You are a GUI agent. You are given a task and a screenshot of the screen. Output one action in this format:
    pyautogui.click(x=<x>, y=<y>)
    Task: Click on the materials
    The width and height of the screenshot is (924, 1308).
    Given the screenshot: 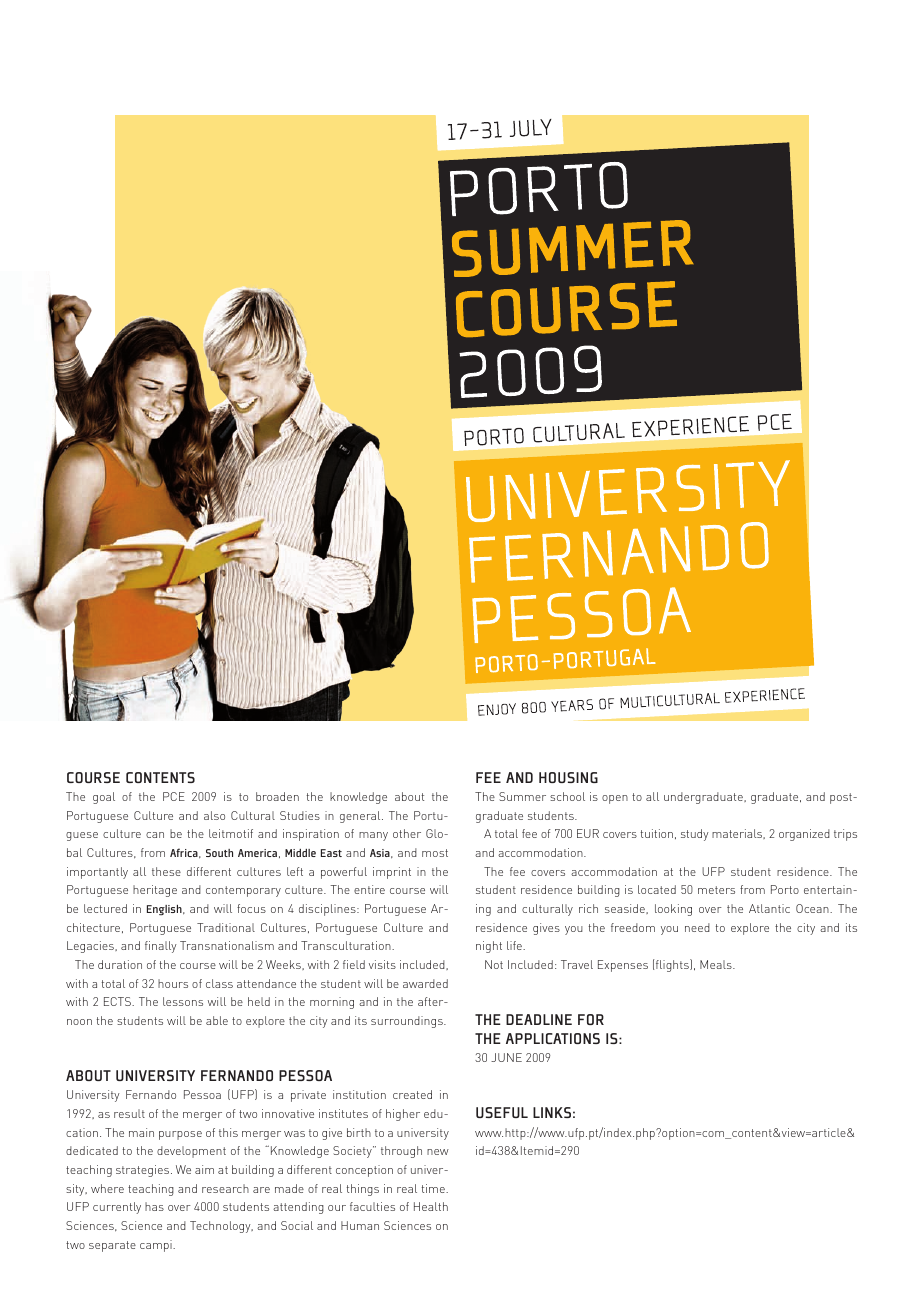 What is the action you would take?
    pyautogui.click(x=738, y=834)
